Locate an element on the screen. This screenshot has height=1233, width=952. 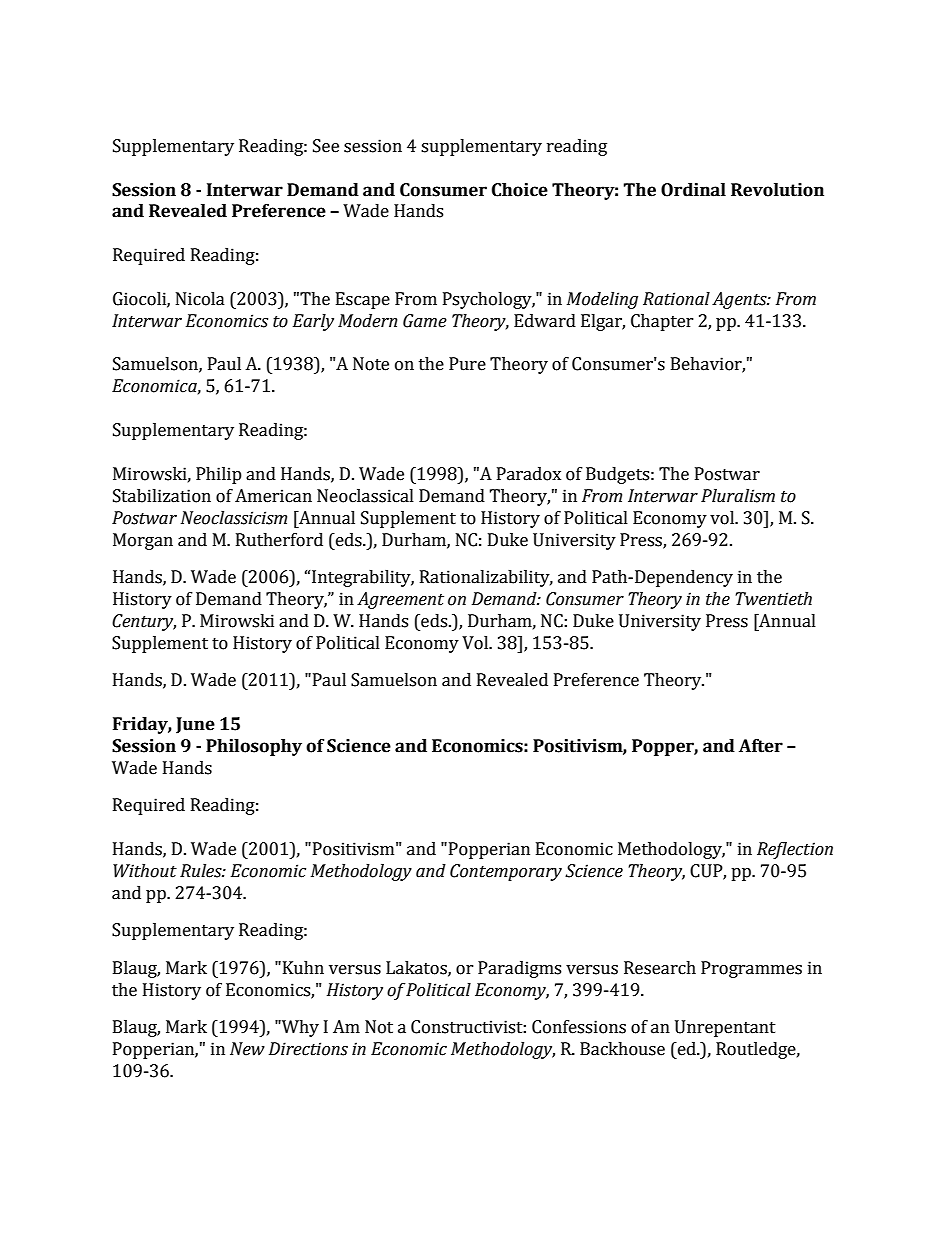
Choice is located at coordinates (520, 190).
